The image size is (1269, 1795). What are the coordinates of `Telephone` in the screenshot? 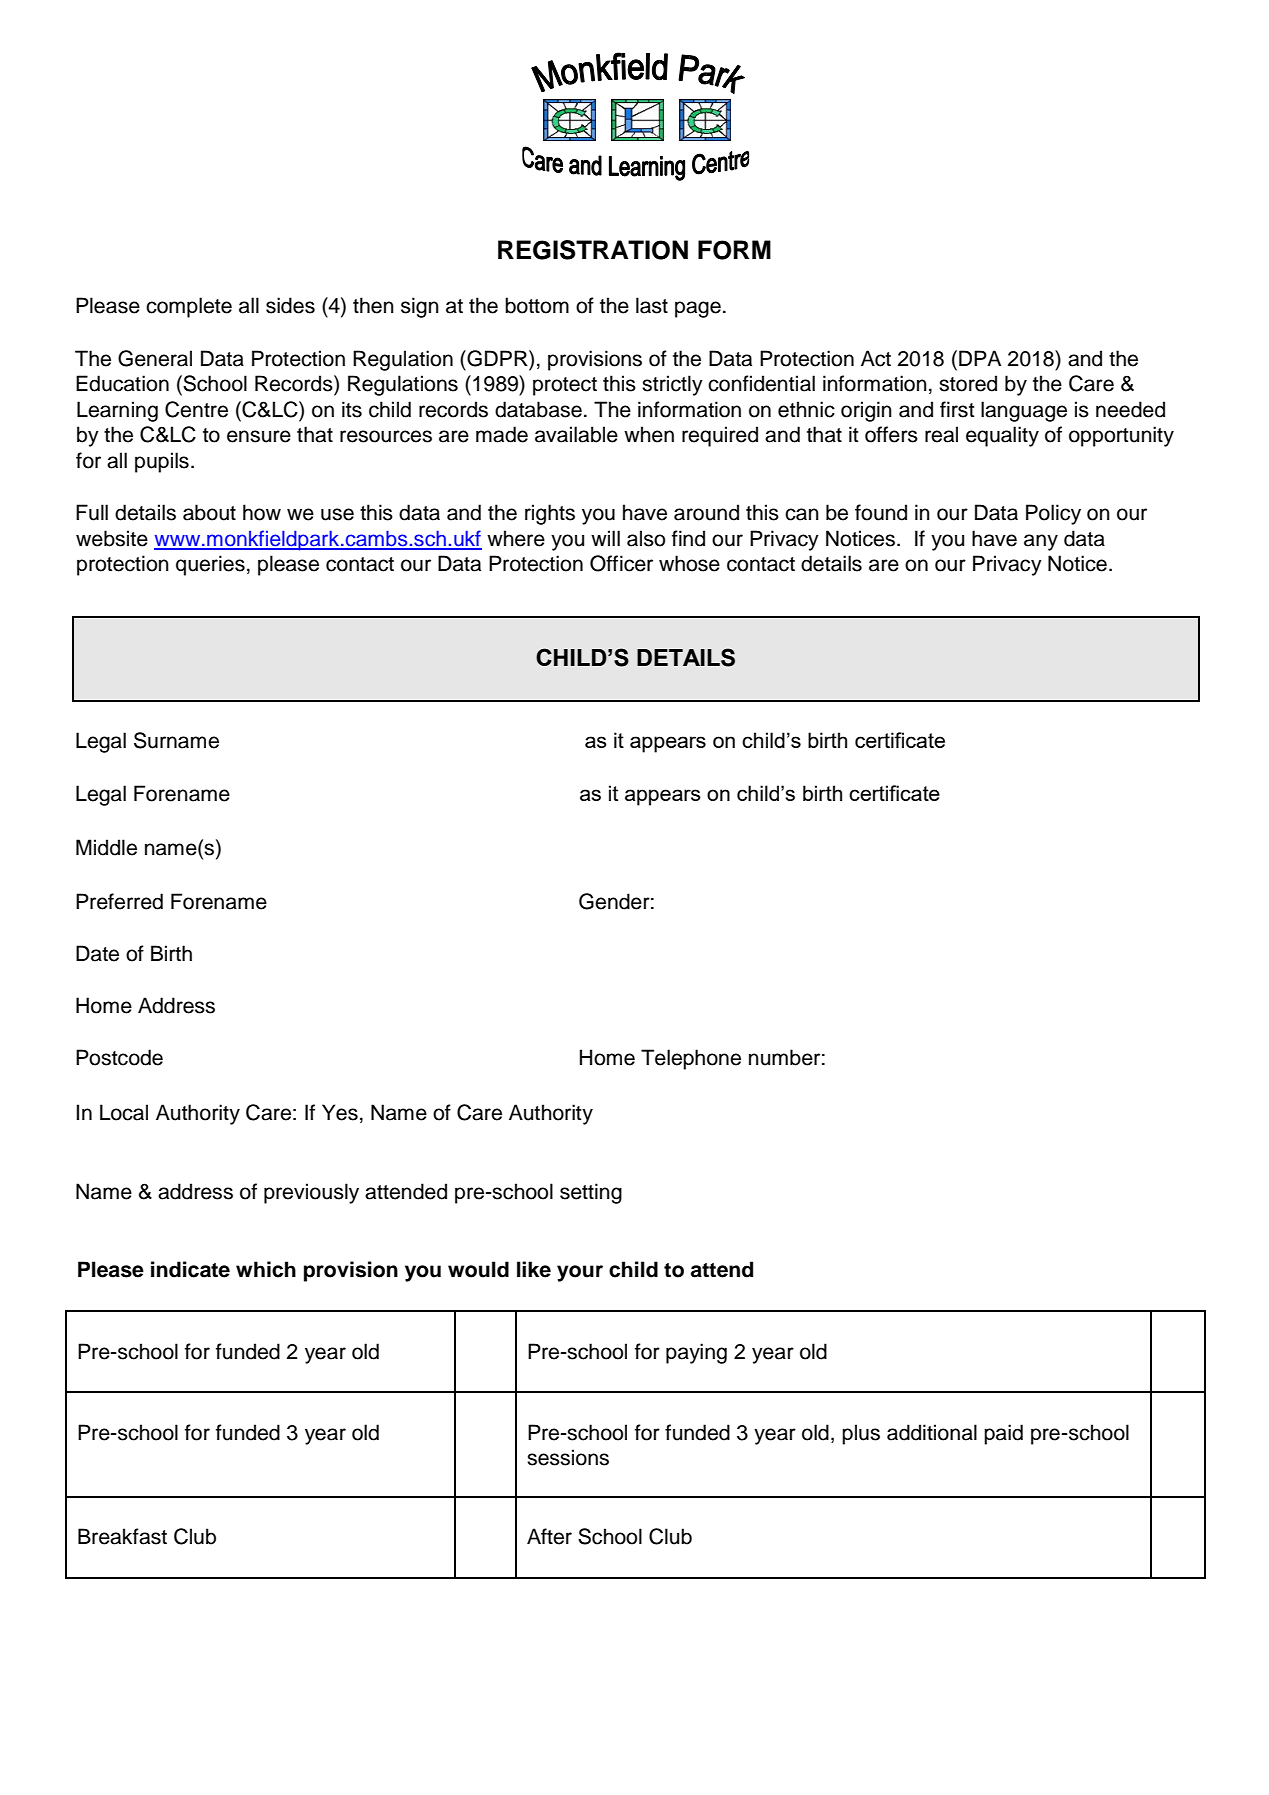 It's located at (691, 1059).
